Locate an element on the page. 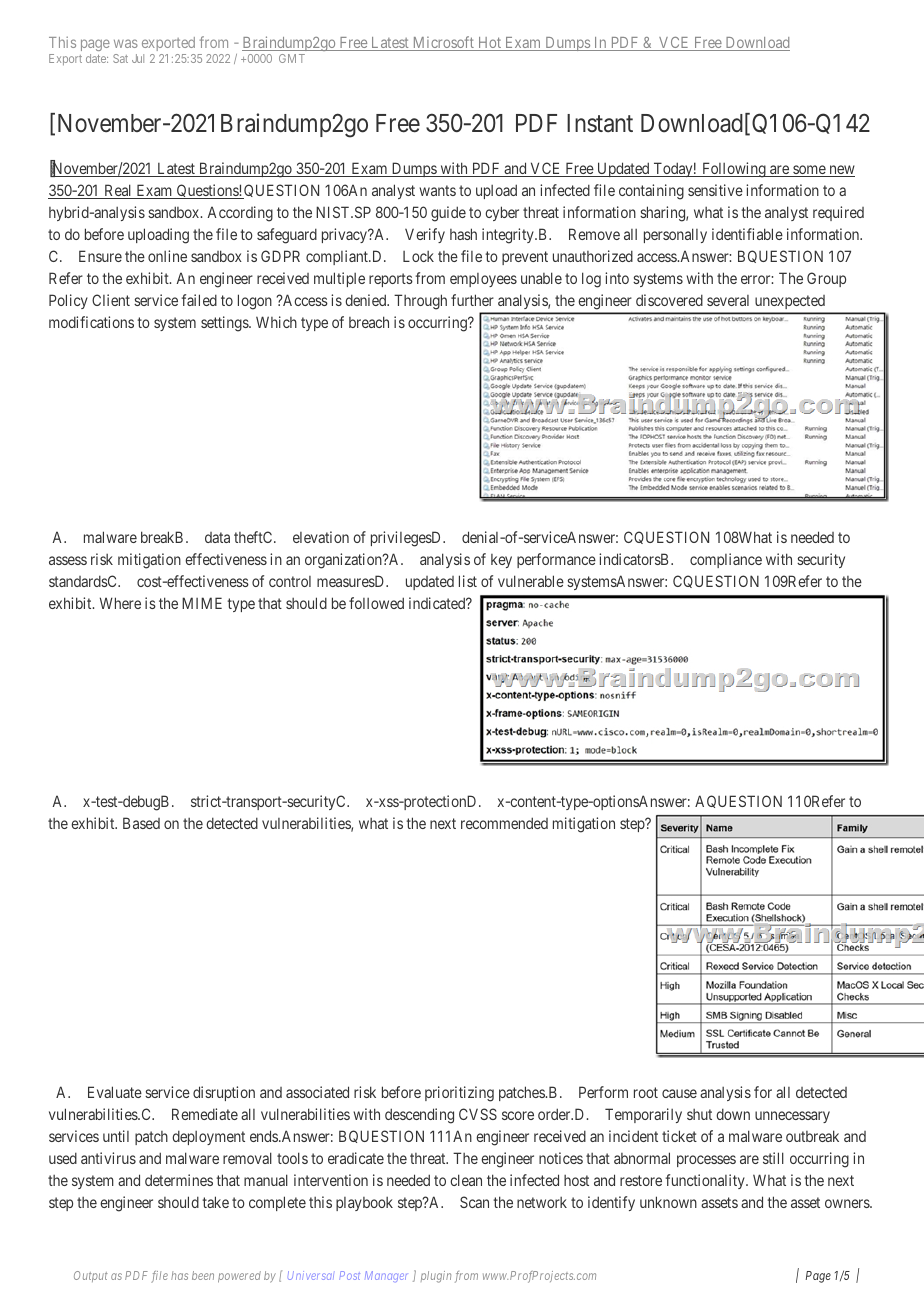  data is located at coordinates (217, 537).
